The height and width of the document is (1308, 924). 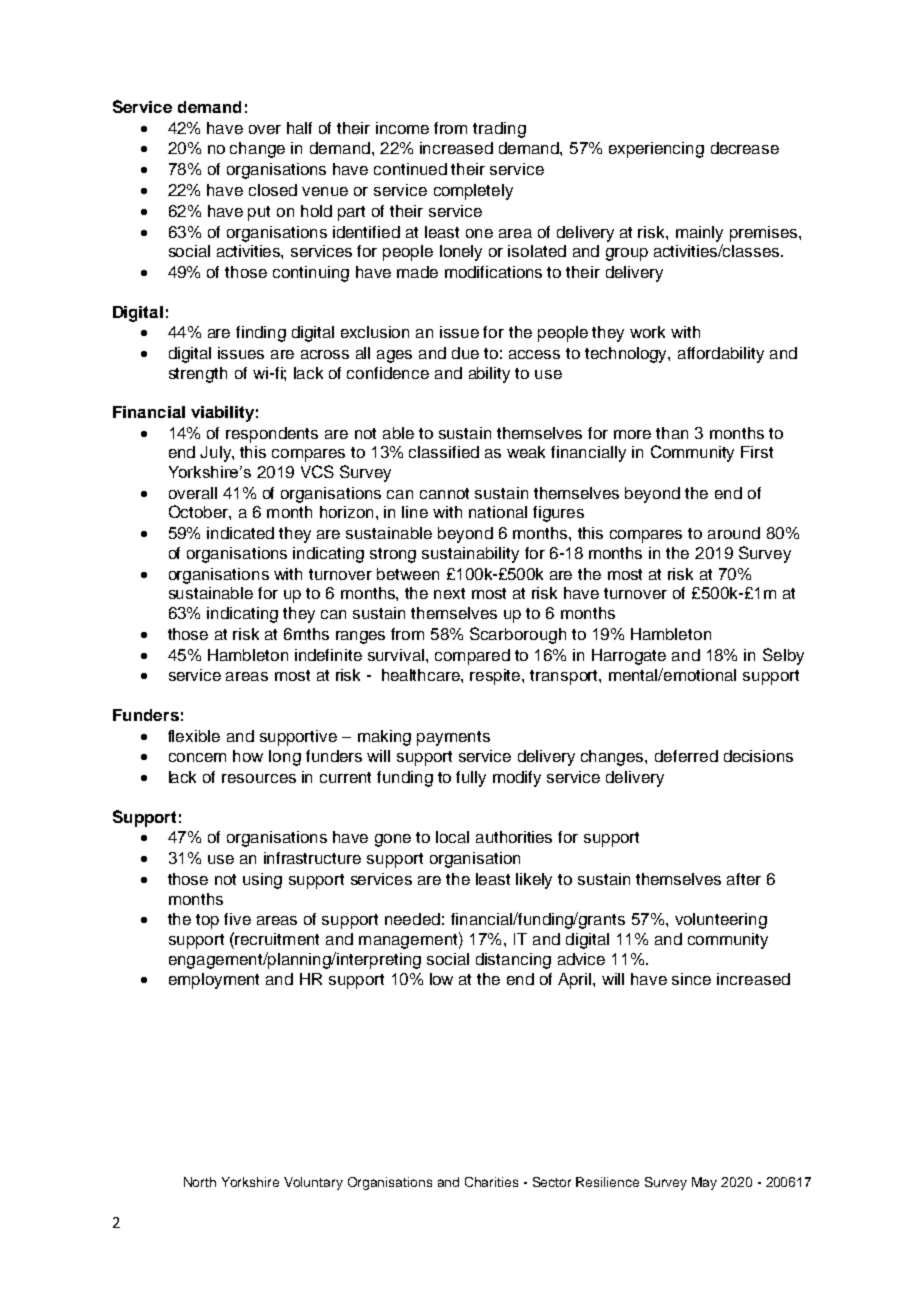 I want to click on compared, so click(x=472, y=657).
